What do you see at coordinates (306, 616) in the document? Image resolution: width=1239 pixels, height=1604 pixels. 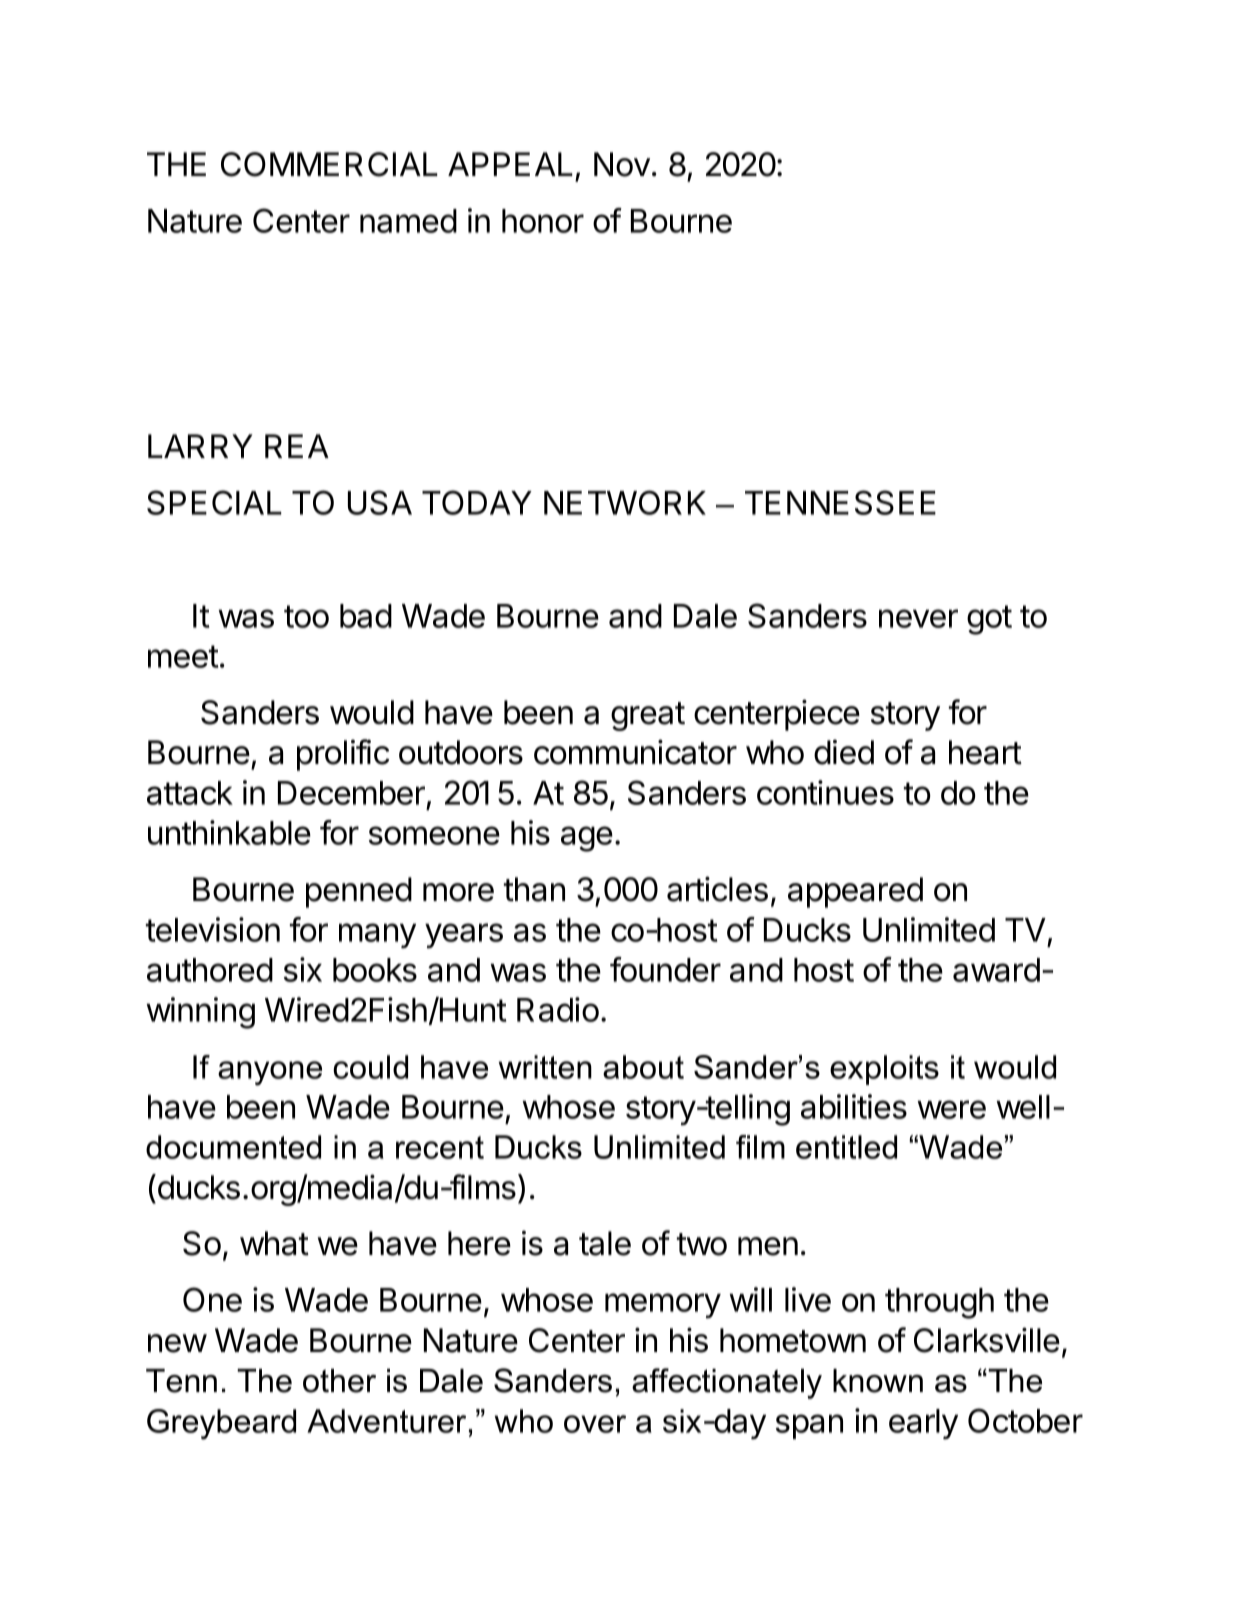 I see `too` at bounding box center [306, 616].
